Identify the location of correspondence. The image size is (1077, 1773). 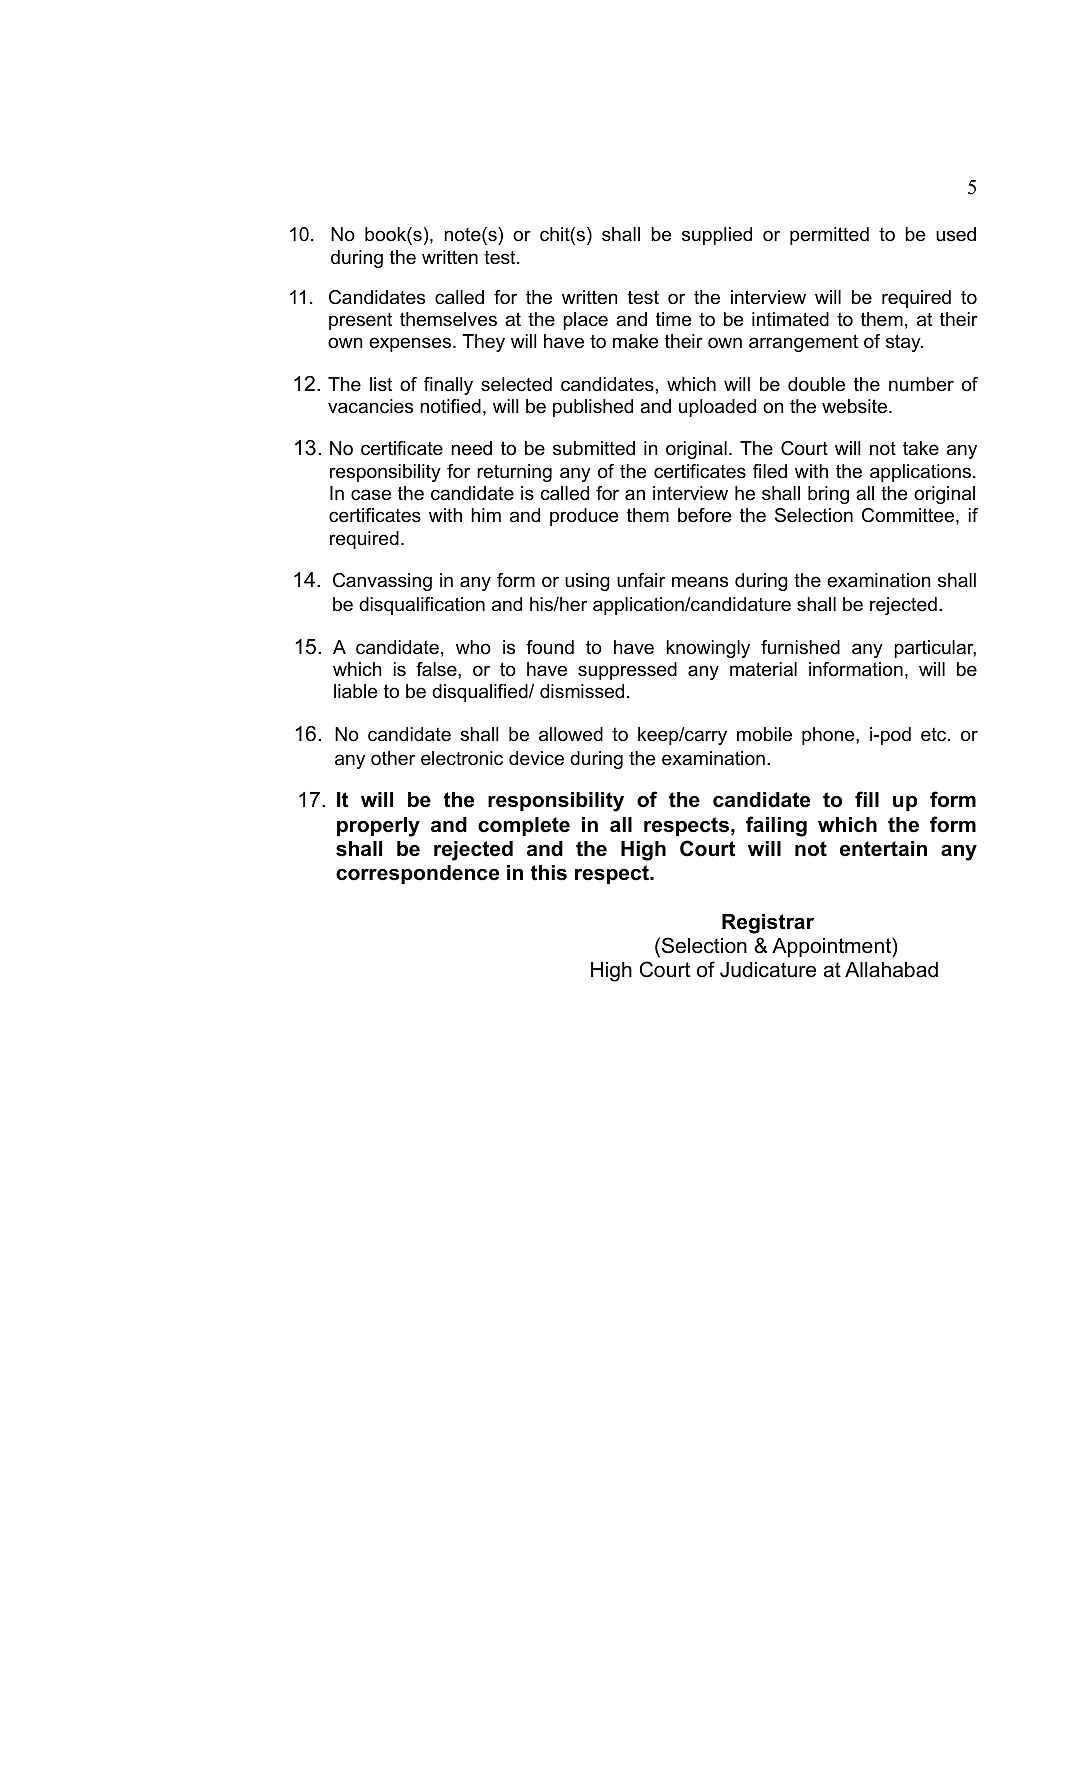
(417, 874).
